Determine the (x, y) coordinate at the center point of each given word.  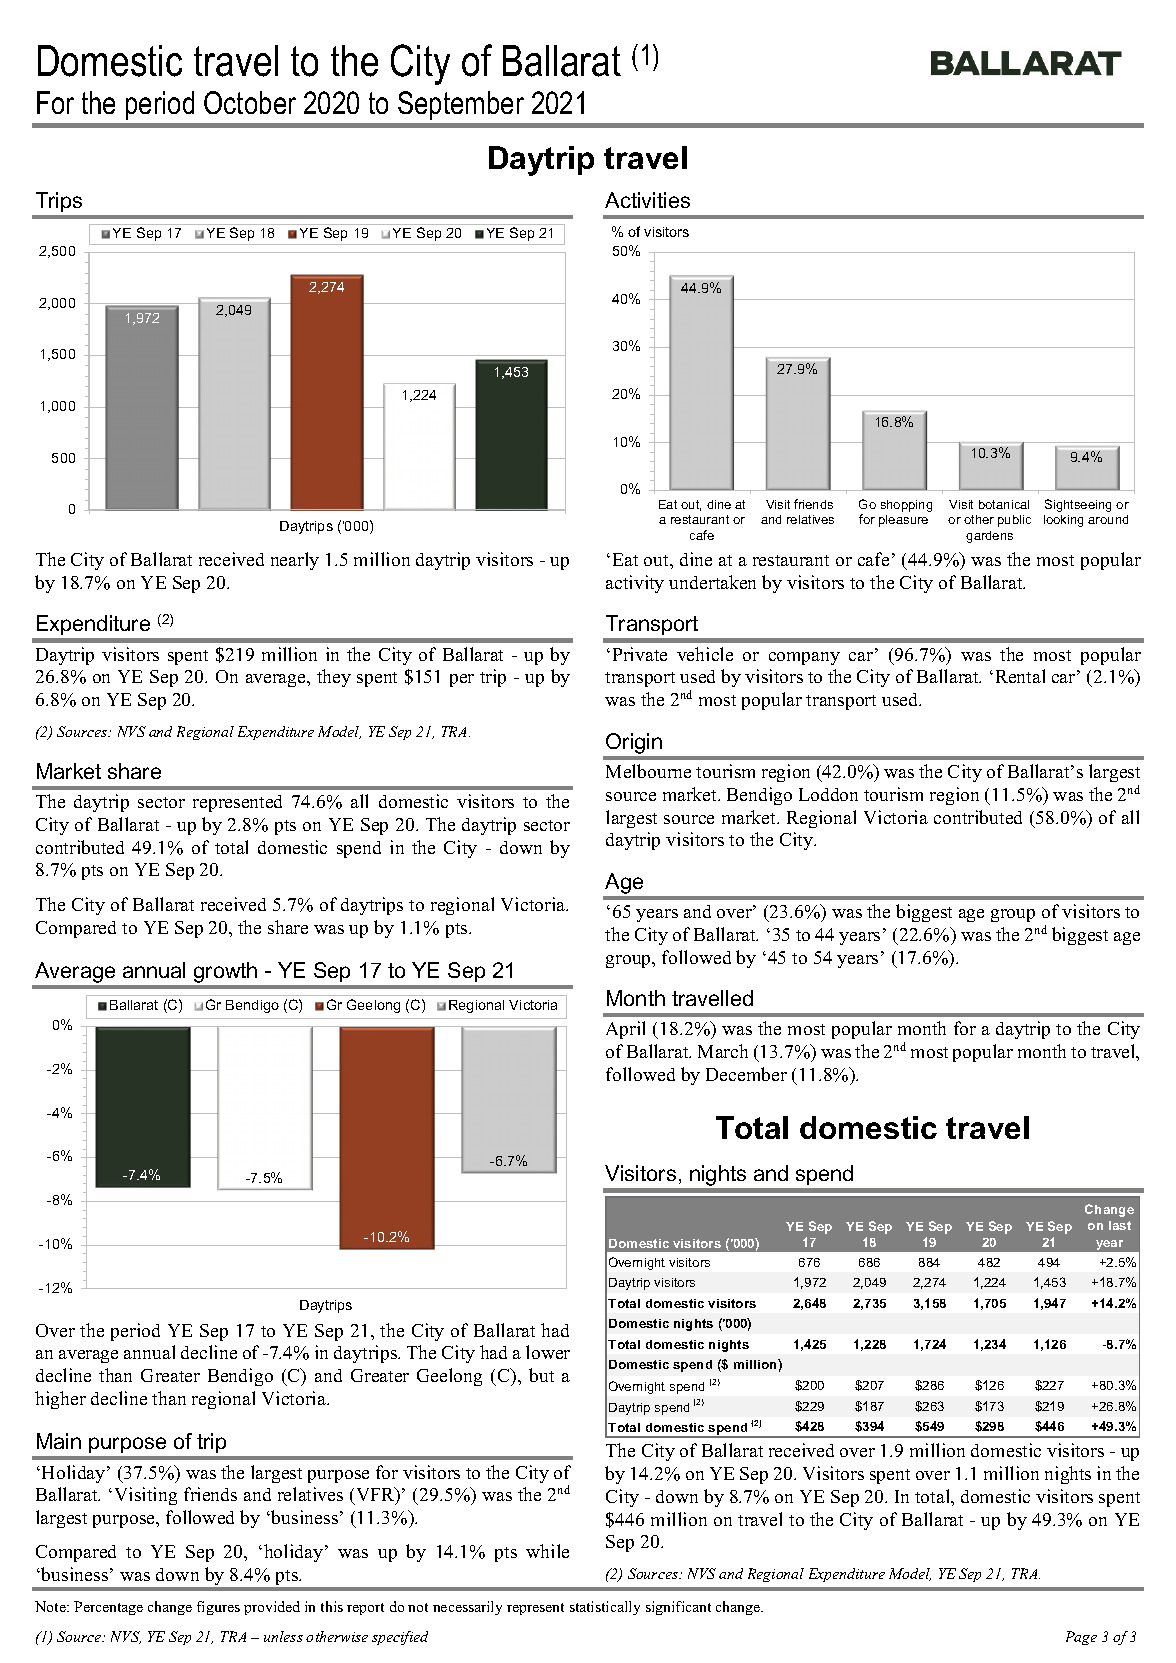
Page (1081, 1638)
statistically (605, 1608)
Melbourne (648, 771)
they (334, 678)
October (250, 102)
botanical (1004, 504)
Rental (1020, 676)
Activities (647, 200)
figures (218, 1608)
